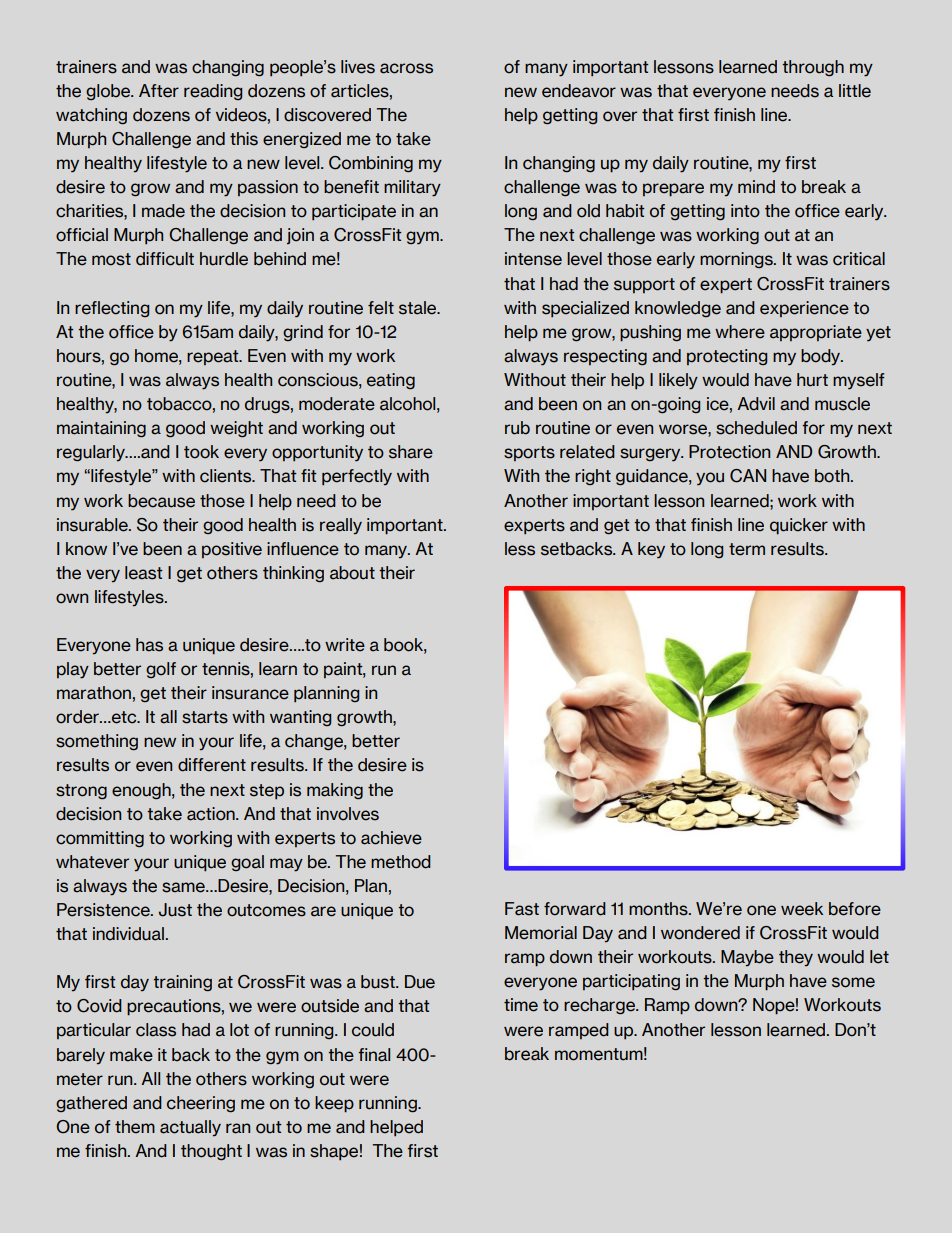  Describe the element at coordinates (214, 357) in the screenshot. I see `repeat` at that location.
